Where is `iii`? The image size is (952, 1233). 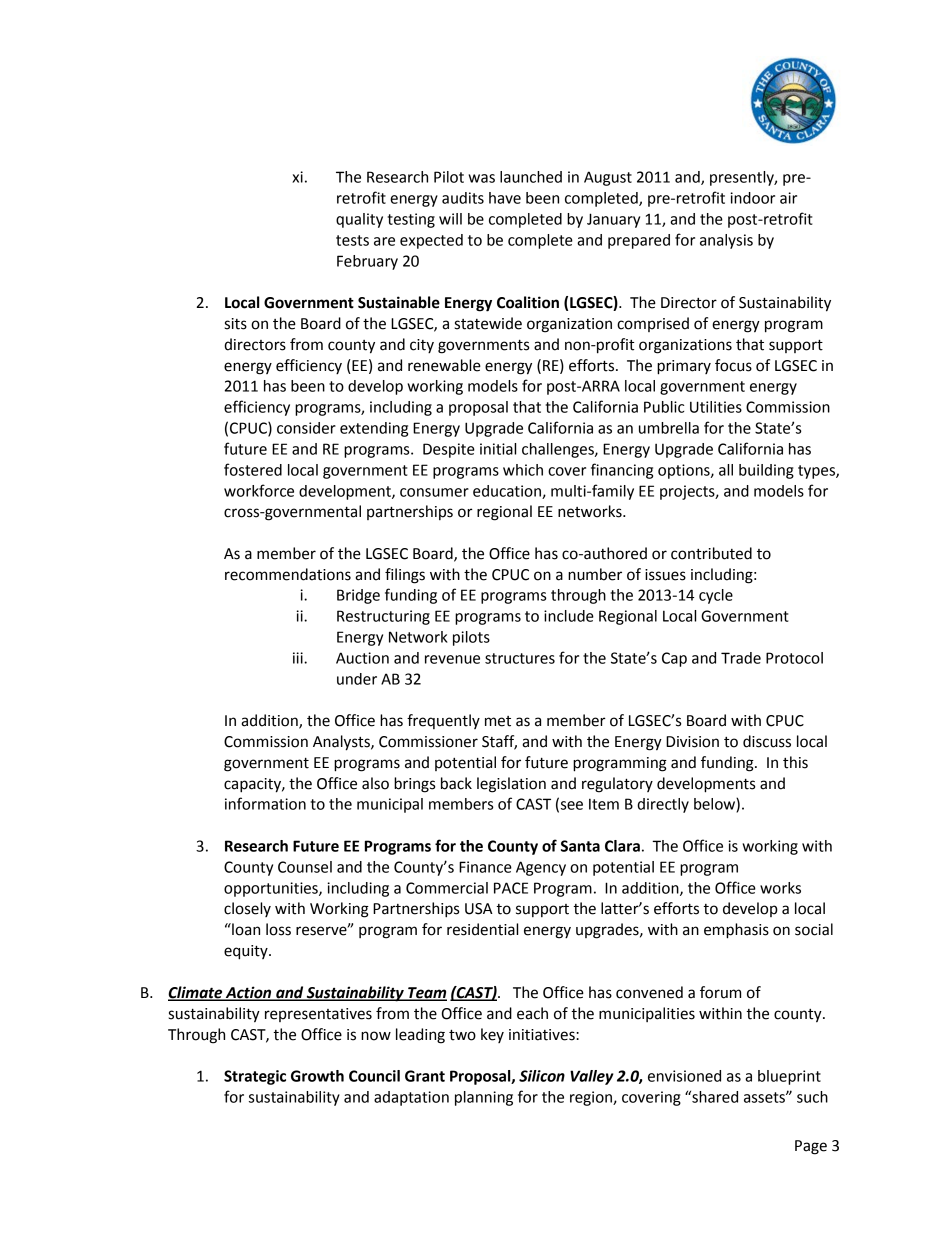 iii is located at coordinates (299, 658).
